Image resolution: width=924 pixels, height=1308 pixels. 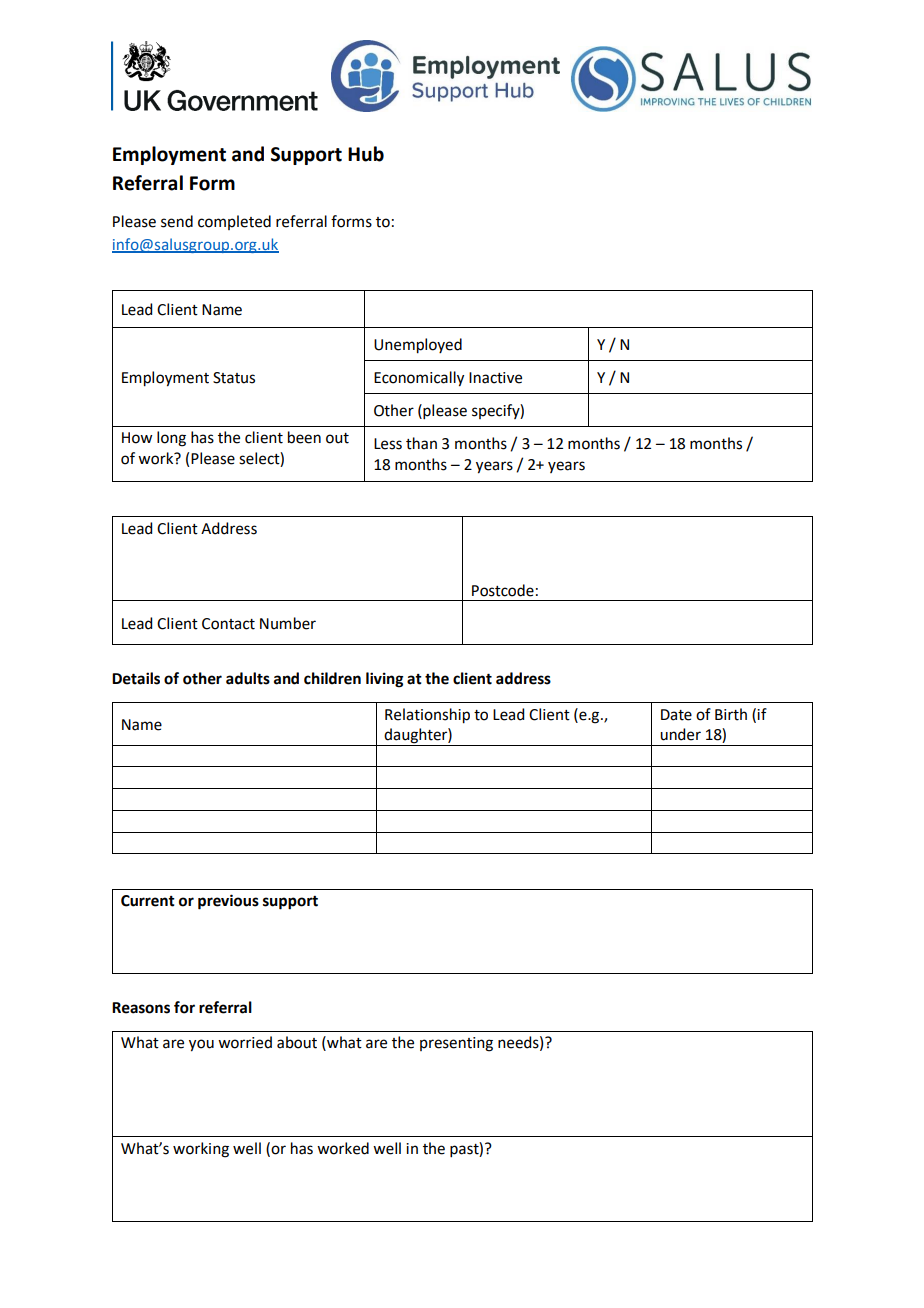 I want to click on Date, so click(x=676, y=715).
